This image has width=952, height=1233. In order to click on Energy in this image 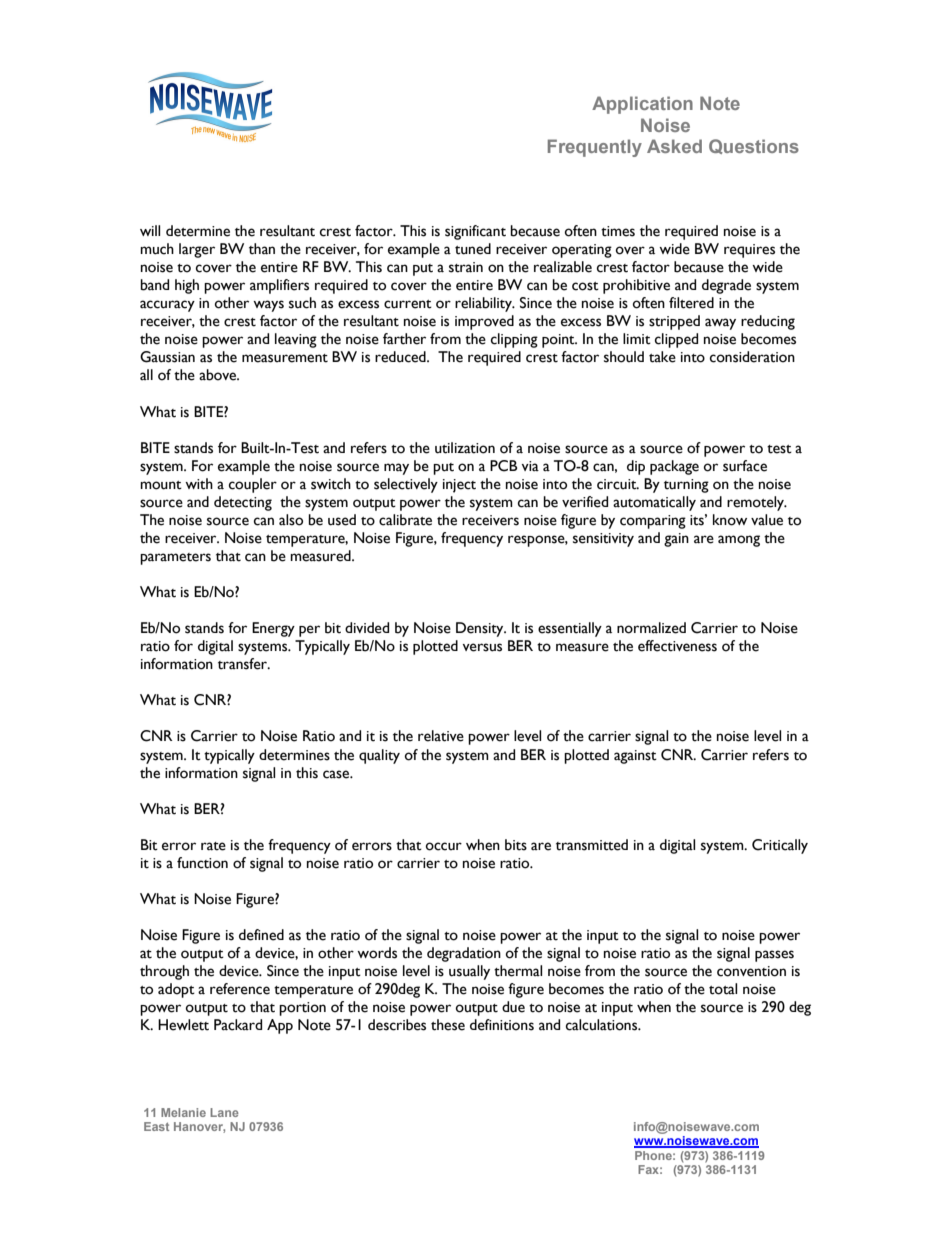, I will do `click(273, 629)`.
